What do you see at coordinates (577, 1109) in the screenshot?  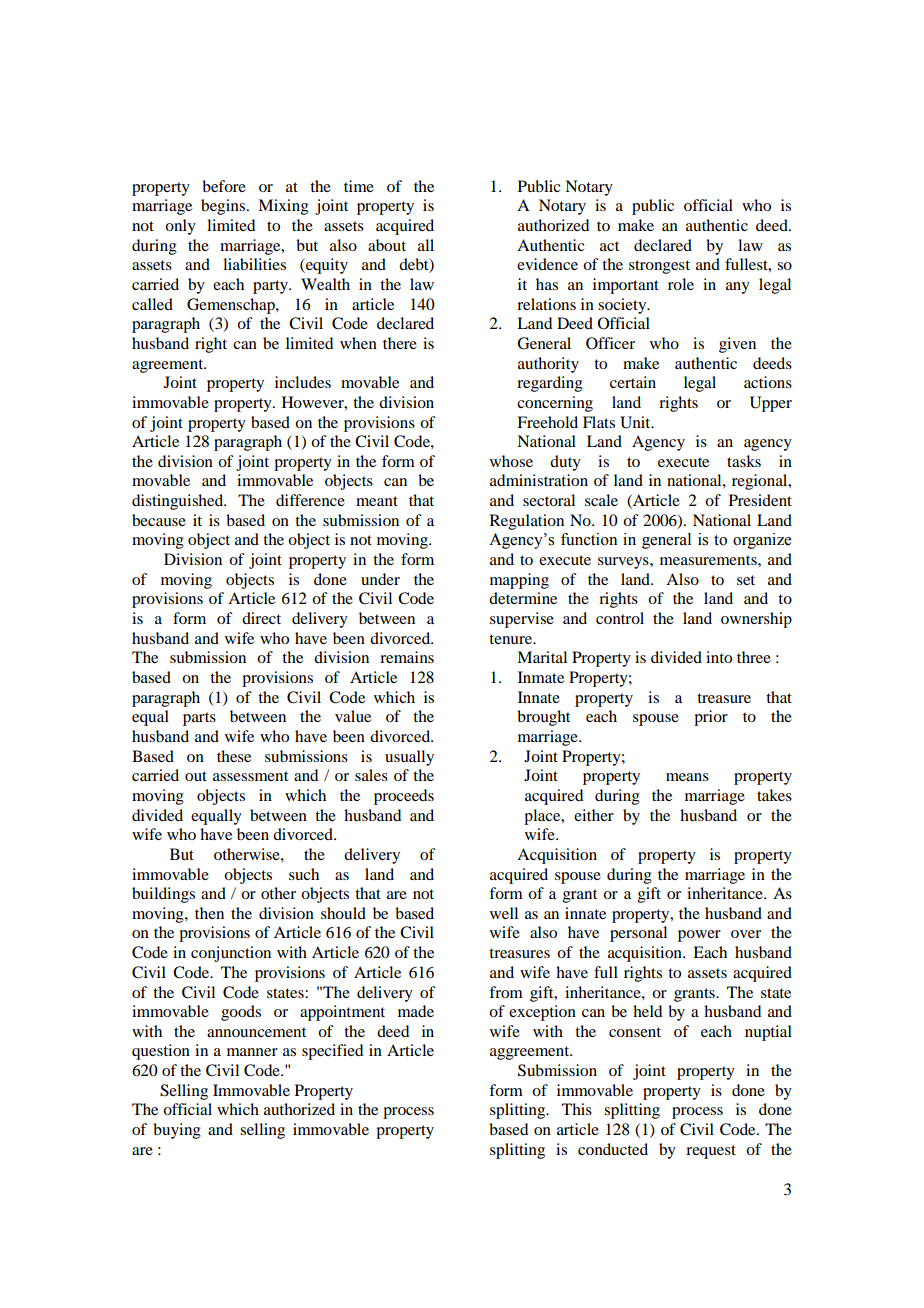 I see `This` at bounding box center [577, 1109].
